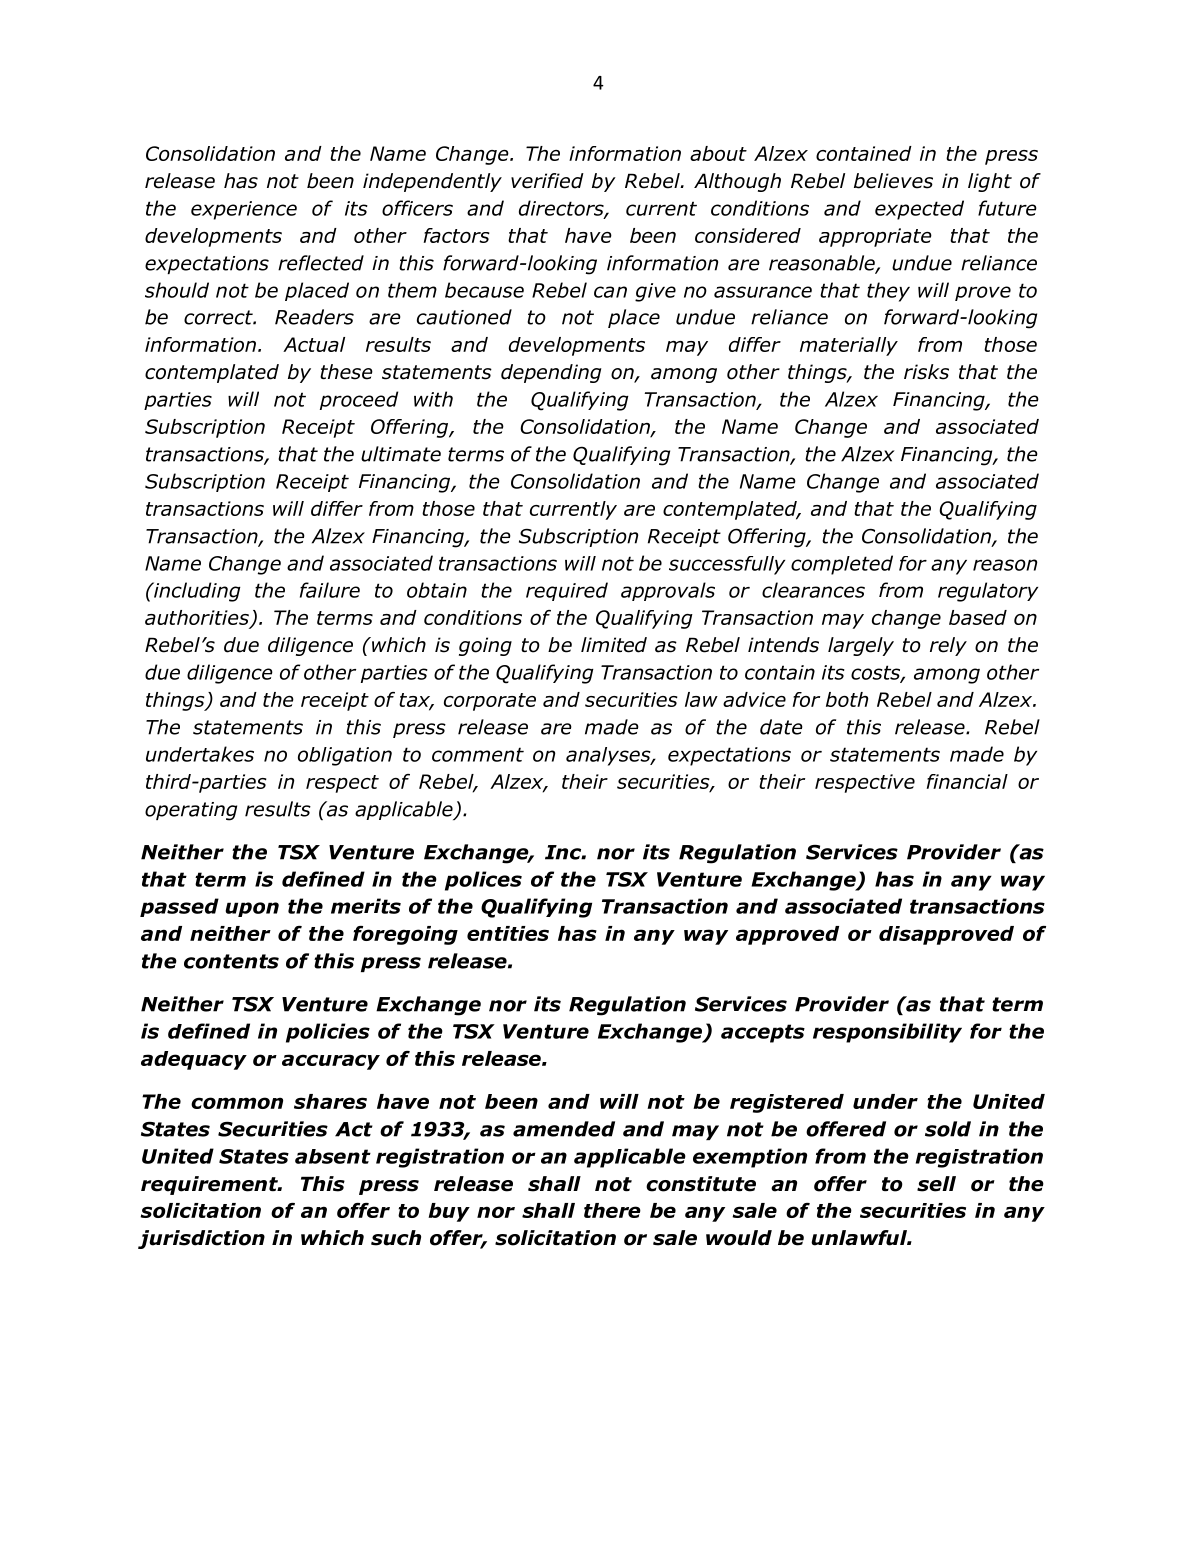  What do you see at coordinates (614, 645) in the page?
I see `limited` at bounding box center [614, 645].
